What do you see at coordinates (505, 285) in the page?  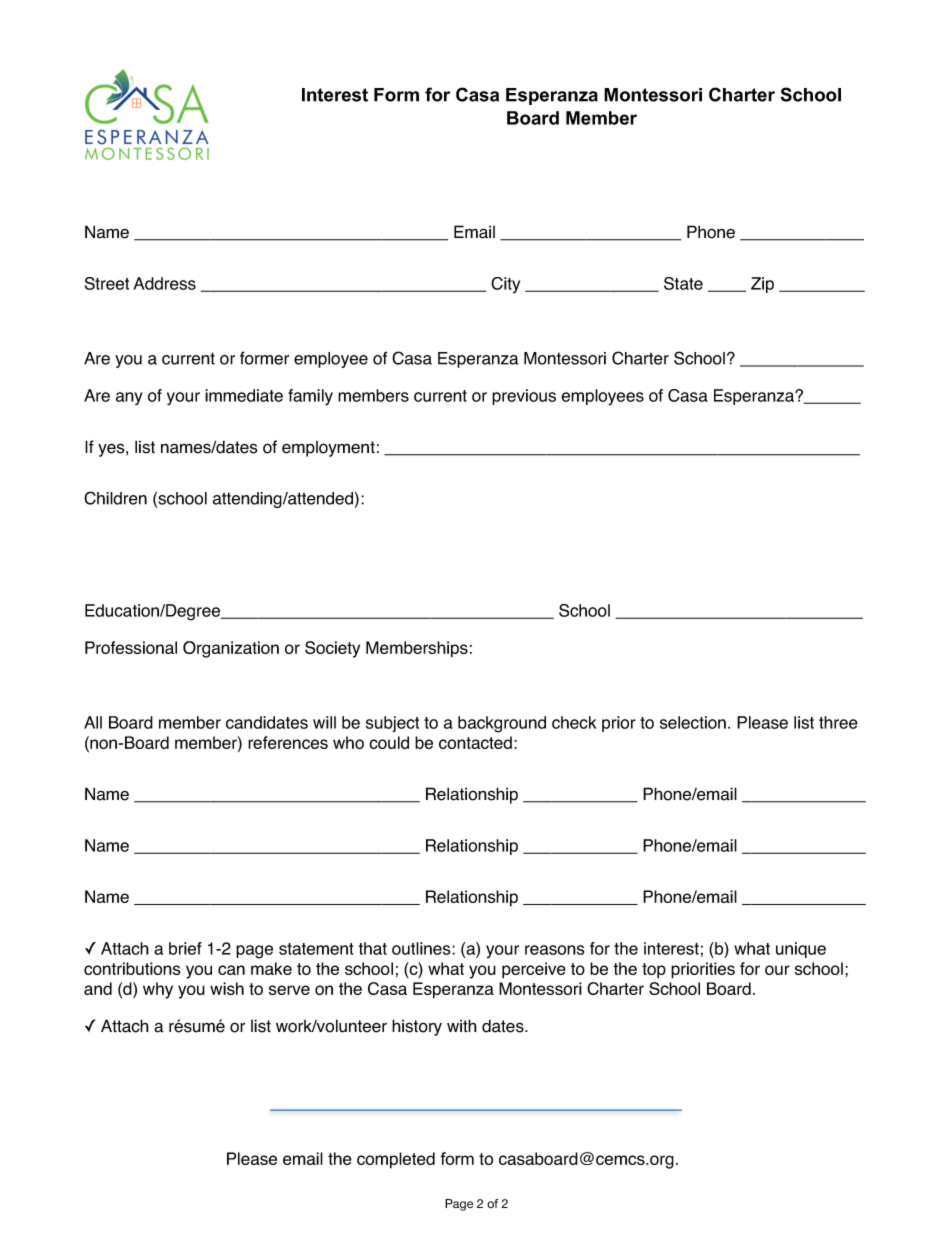 I see `City` at bounding box center [505, 285].
